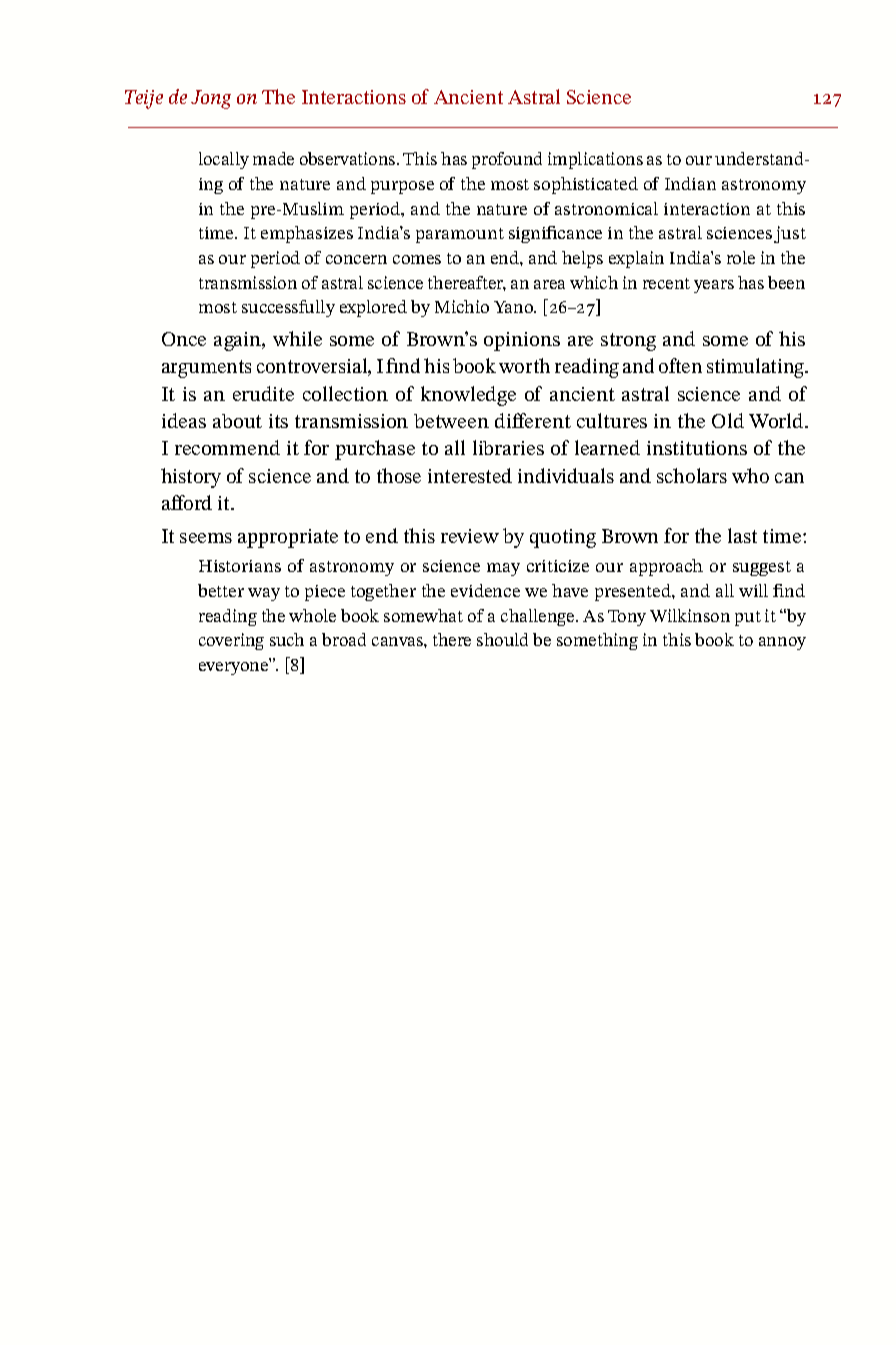  What do you see at coordinates (470, 475) in the screenshot?
I see `interested` at bounding box center [470, 475].
